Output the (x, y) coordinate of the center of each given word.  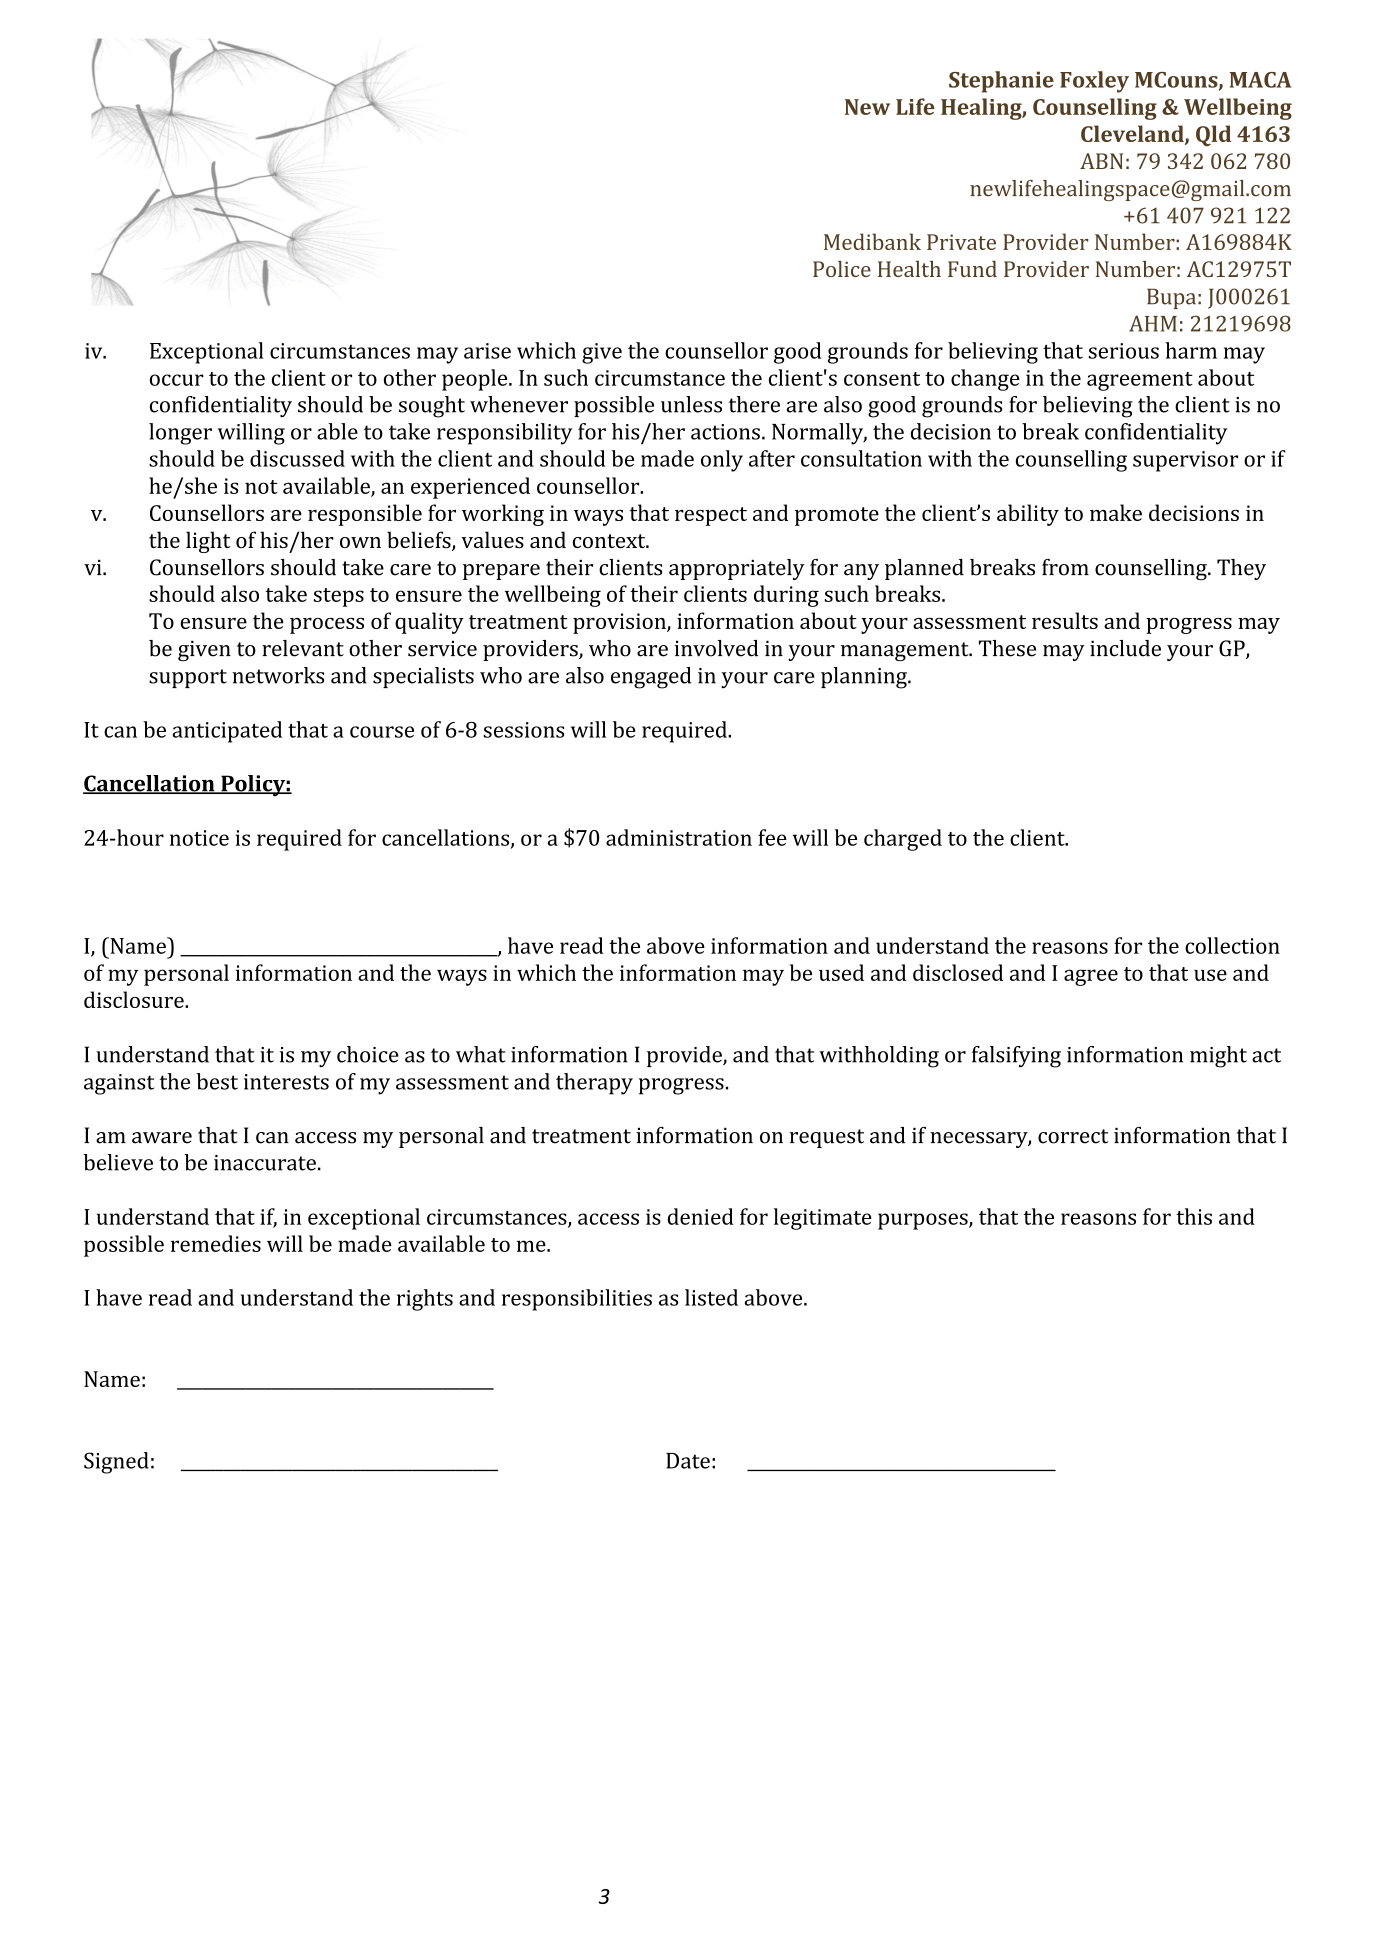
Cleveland (1133, 134)
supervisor (1185, 461)
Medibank (872, 241)
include (1125, 648)
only (722, 461)
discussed (297, 458)
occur (177, 380)
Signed (116, 1463)
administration (679, 837)
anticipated (227, 732)
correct (1073, 1136)
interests (286, 1082)
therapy (594, 1084)
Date (688, 1461)
